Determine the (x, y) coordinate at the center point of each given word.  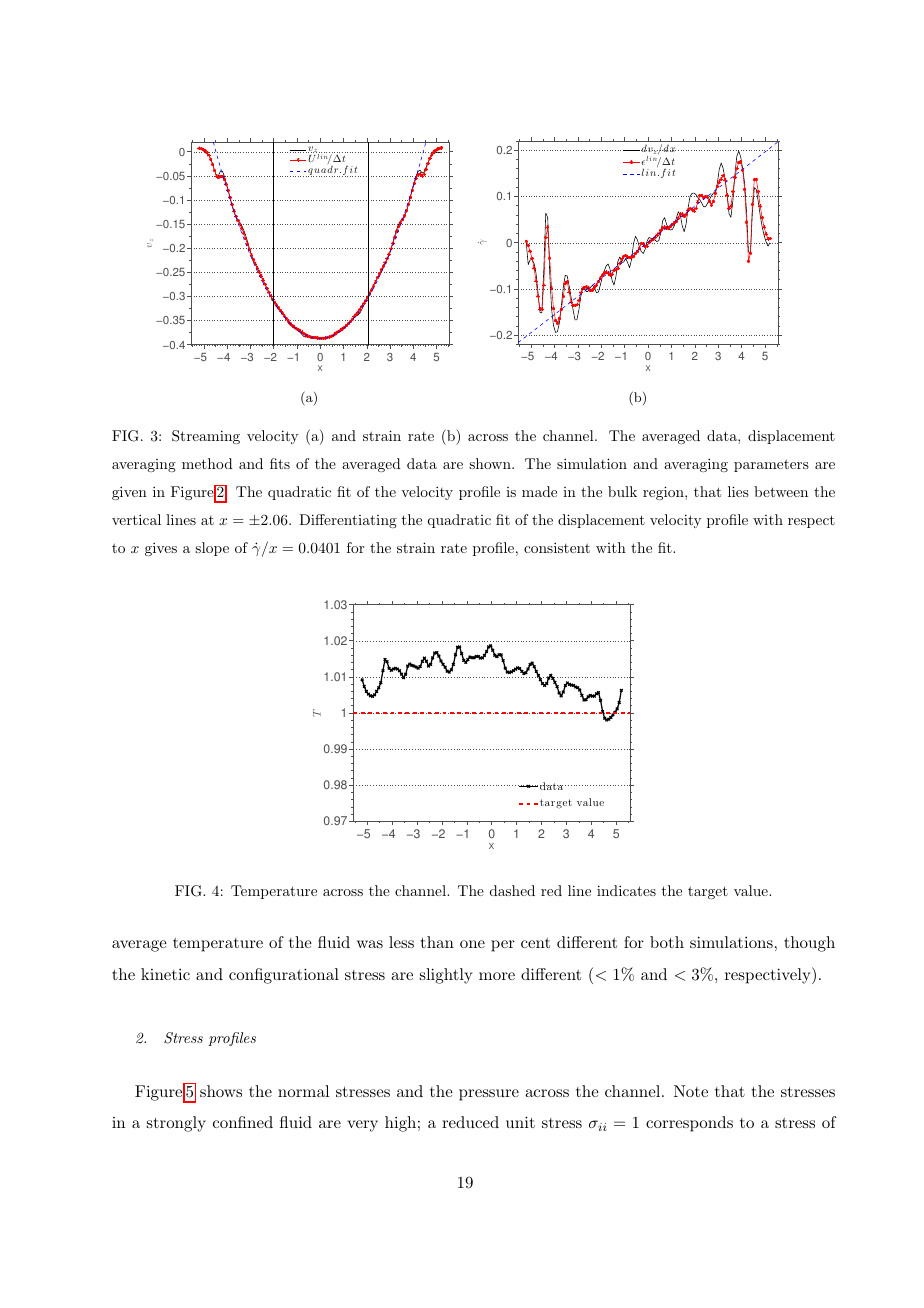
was (370, 944)
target (708, 892)
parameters (771, 465)
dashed (512, 890)
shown (491, 463)
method (207, 463)
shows (221, 1091)
